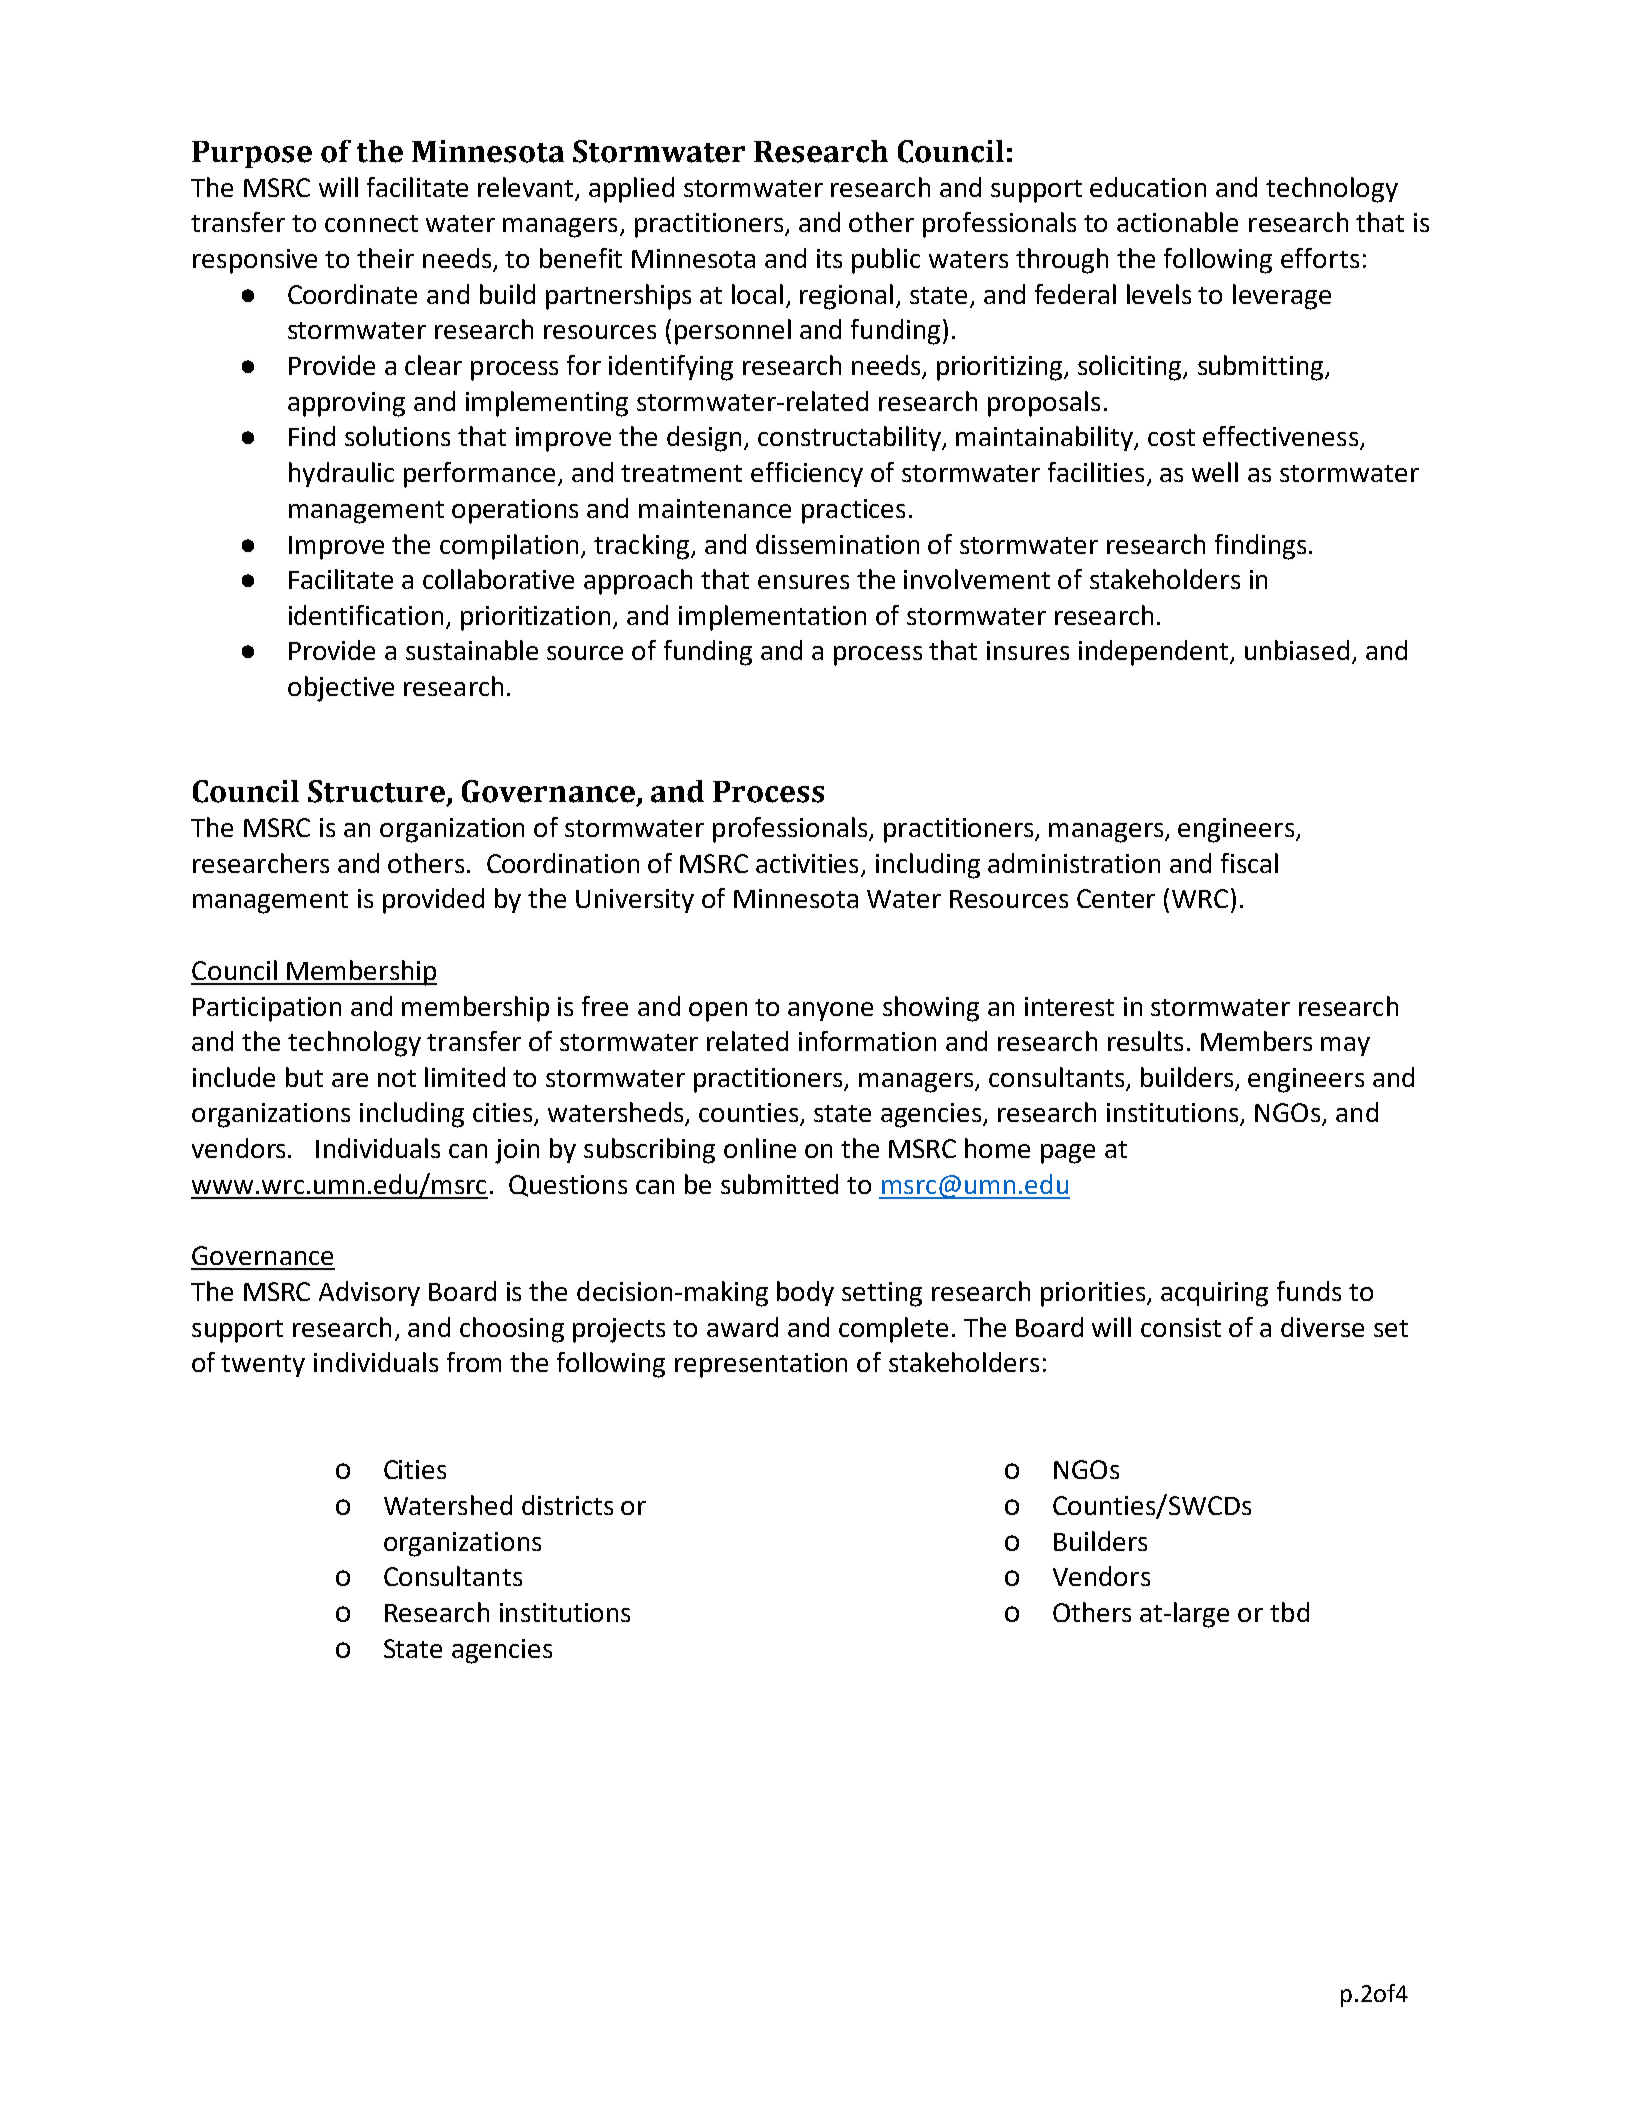 The image size is (1626, 2105). I want to click on Advisory, so click(369, 1293).
